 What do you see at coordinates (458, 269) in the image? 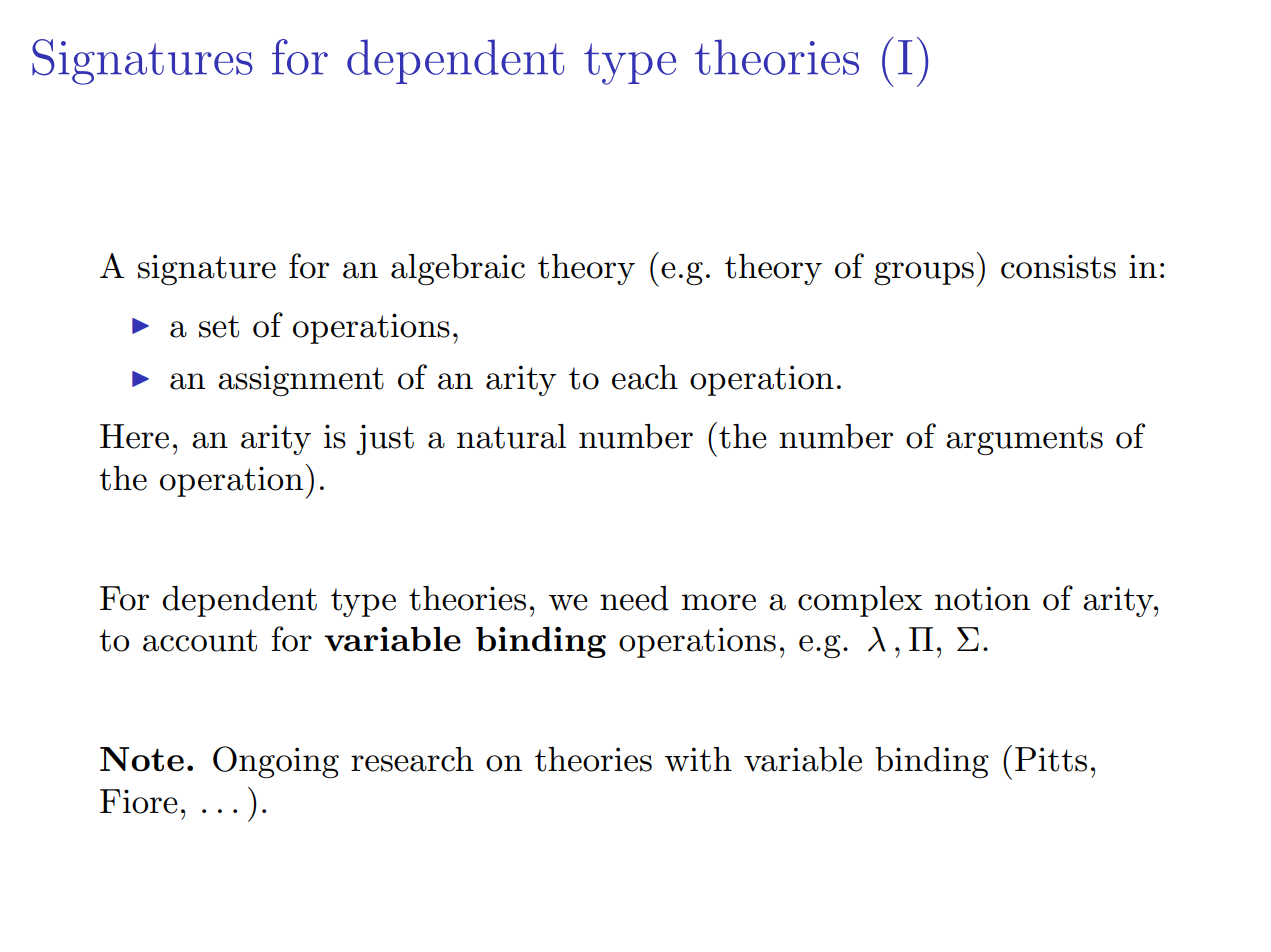
I see `algebraic` at bounding box center [458, 269].
